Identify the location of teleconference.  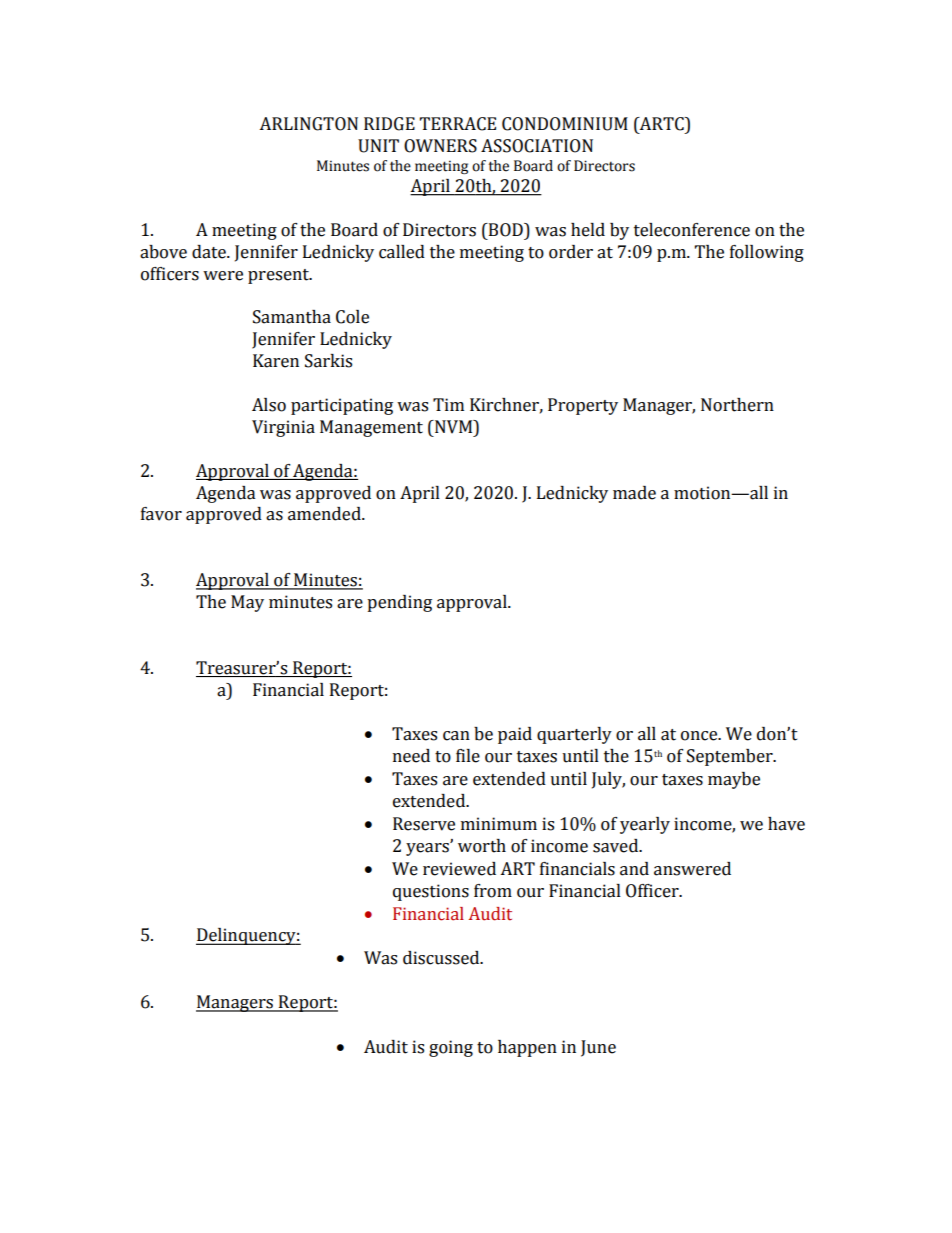
(692, 230).
